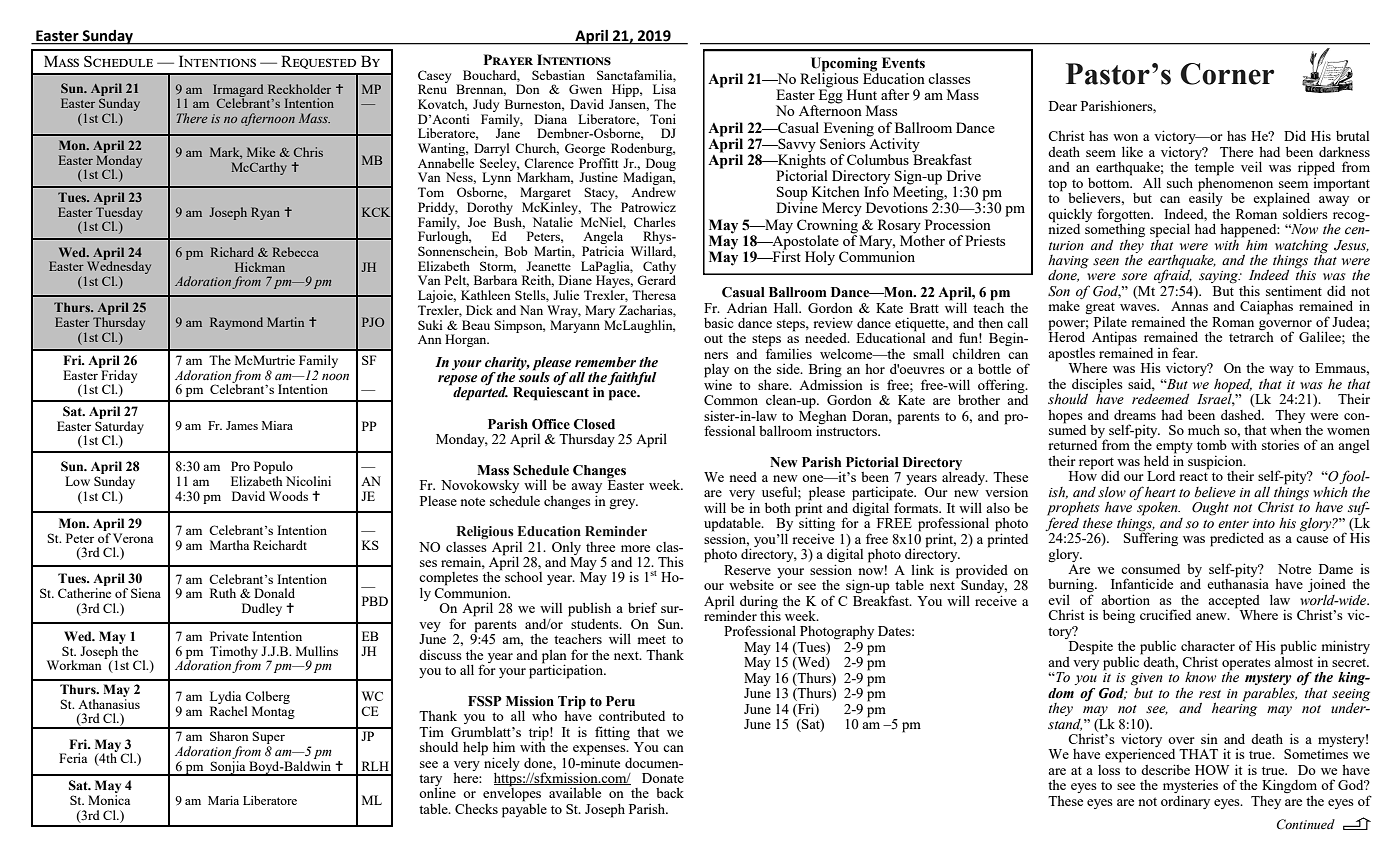  I want to click on Ought, so click(1210, 509).
